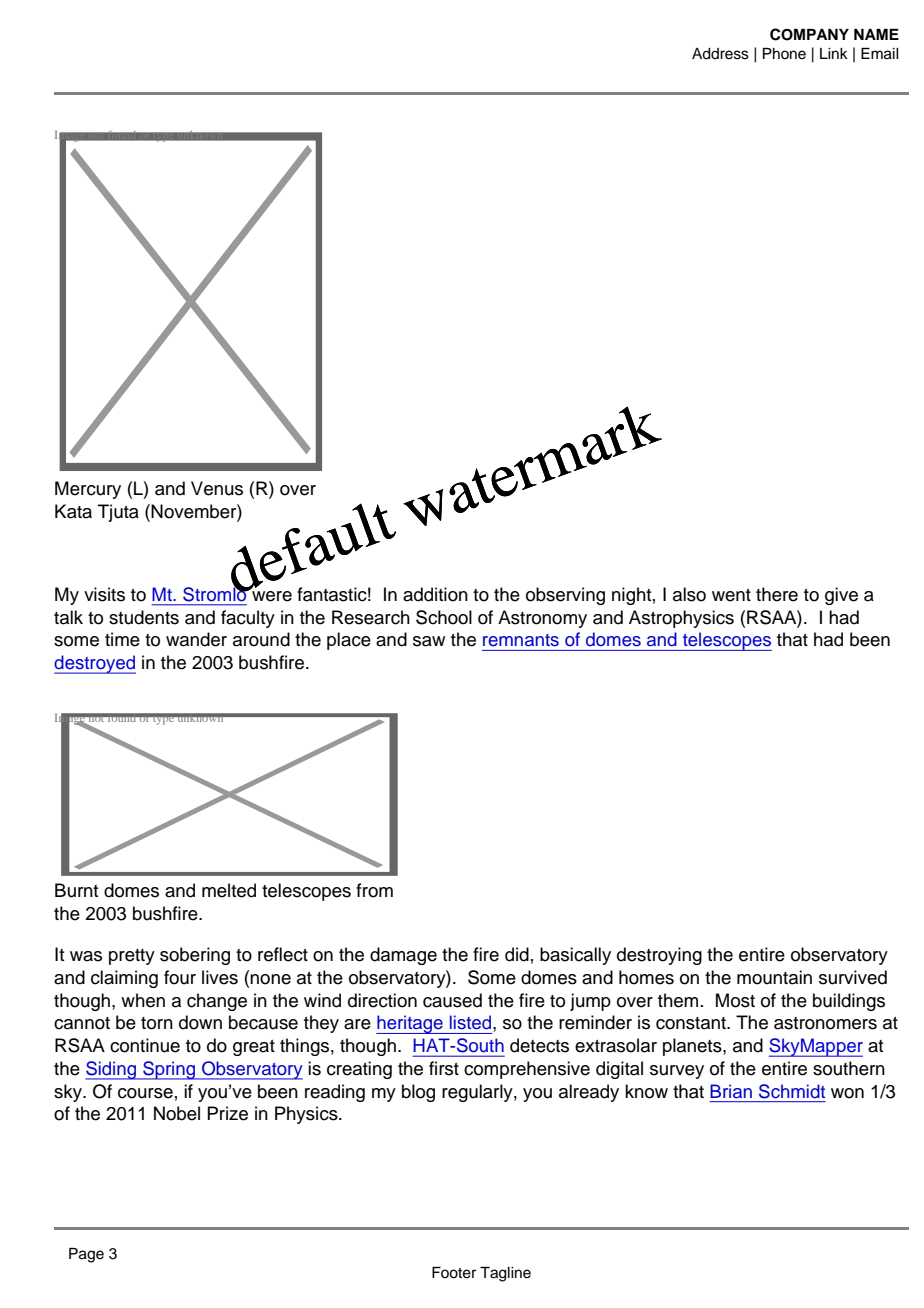  I want to click on Venus, so click(217, 488).
